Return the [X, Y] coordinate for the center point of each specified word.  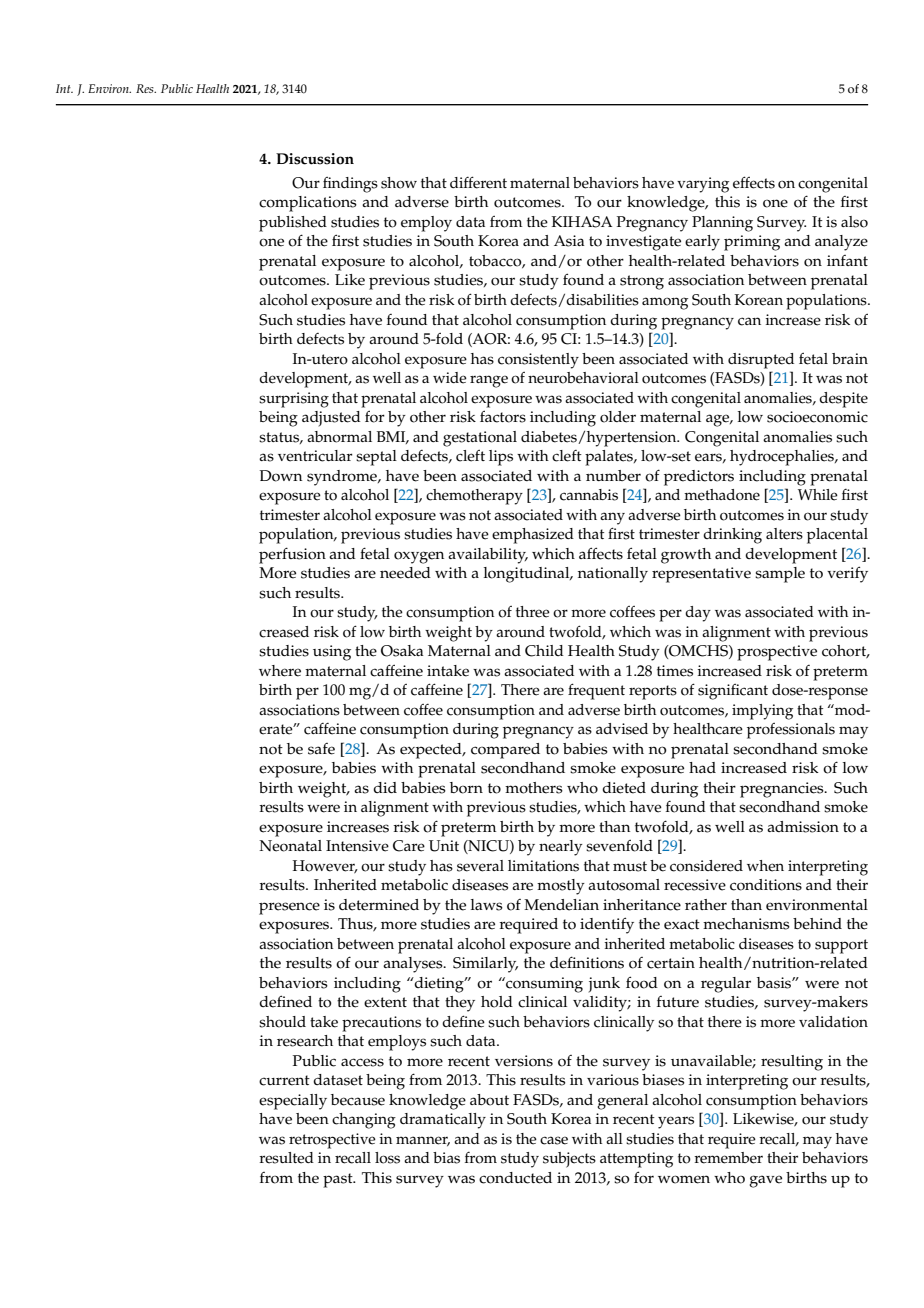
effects [754, 182]
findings [350, 185]
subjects [569, 1160]
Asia [569, 241]
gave [765, 1181]
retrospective [332, 1141]
